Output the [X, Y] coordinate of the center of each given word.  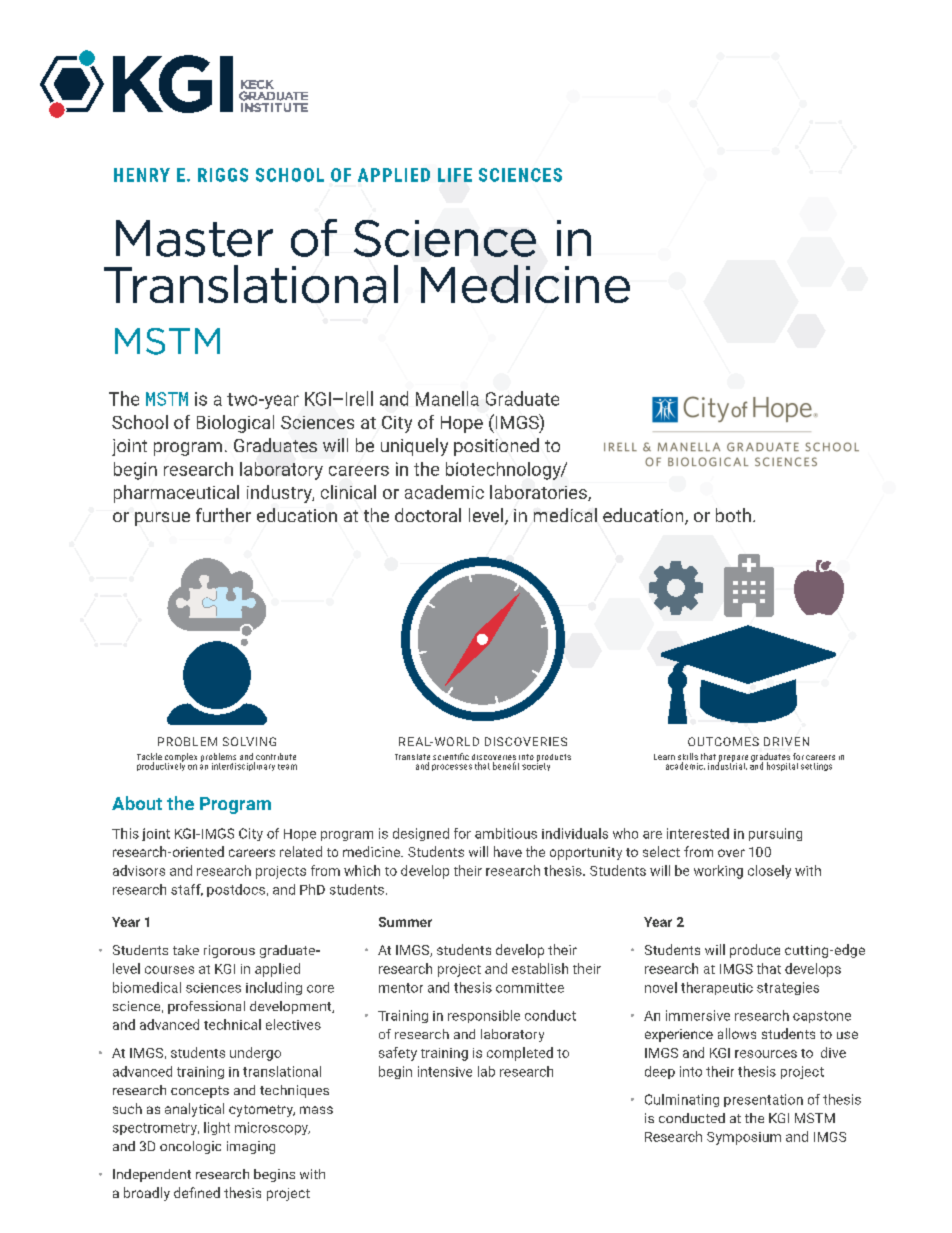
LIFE [455, 175]
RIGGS [223, 175]
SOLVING [249, 741]
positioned [496, 447]
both [733, 515]
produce [755, 951]
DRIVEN [786, 741]
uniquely [414, 447]
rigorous [229, 951]
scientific [451, 756]
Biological [235, 424]
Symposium [744, 1138]
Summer [405, 922]
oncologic [190, 1147]
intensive [445, 1071]
